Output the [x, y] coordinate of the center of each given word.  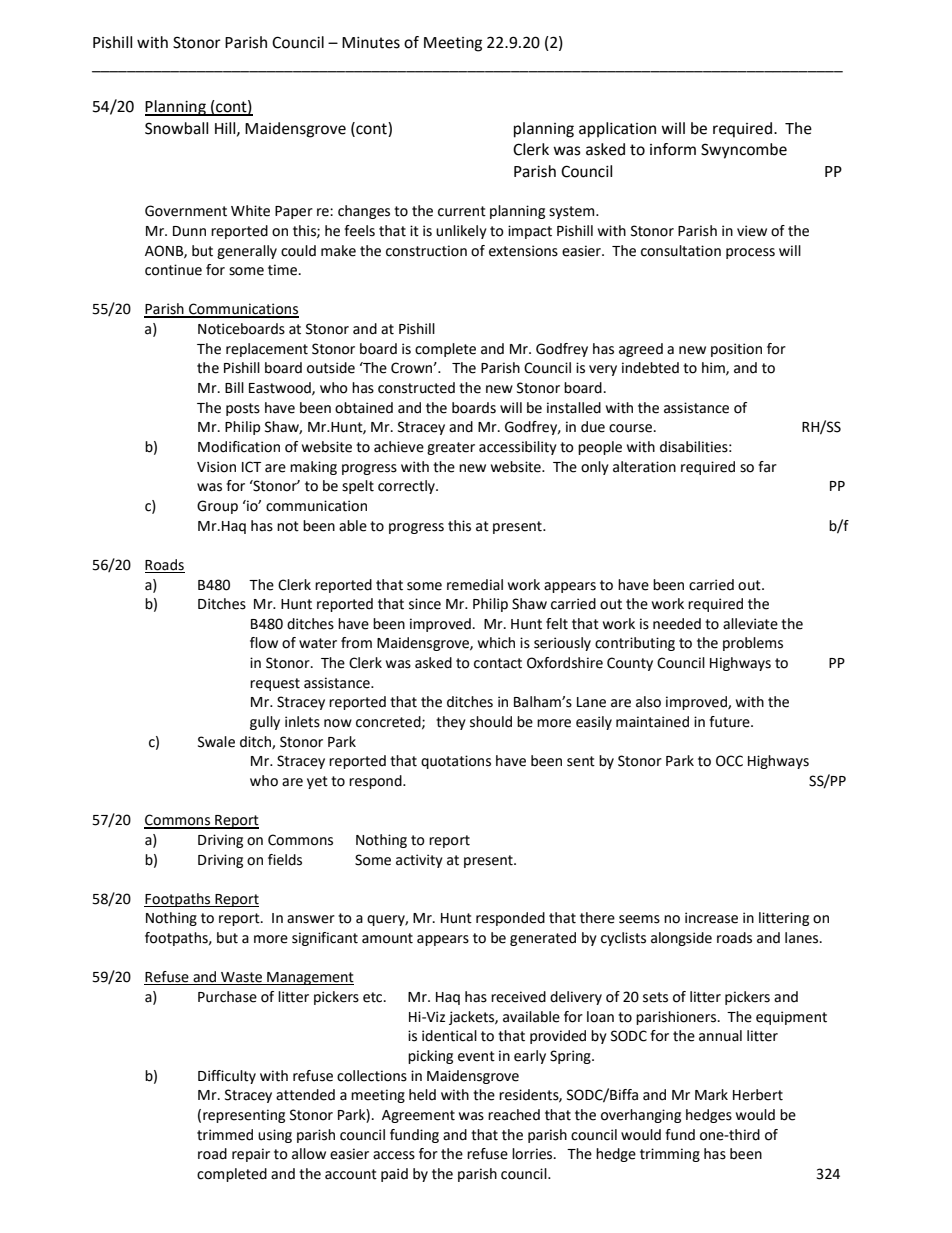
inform [673, 149]
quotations [456, 762]
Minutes [371, 43]
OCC [729, 761]
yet [317, 782]
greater [451, 448]
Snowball [176, 128]
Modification [239, 447]
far [767, 467]
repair [251, 1155]
